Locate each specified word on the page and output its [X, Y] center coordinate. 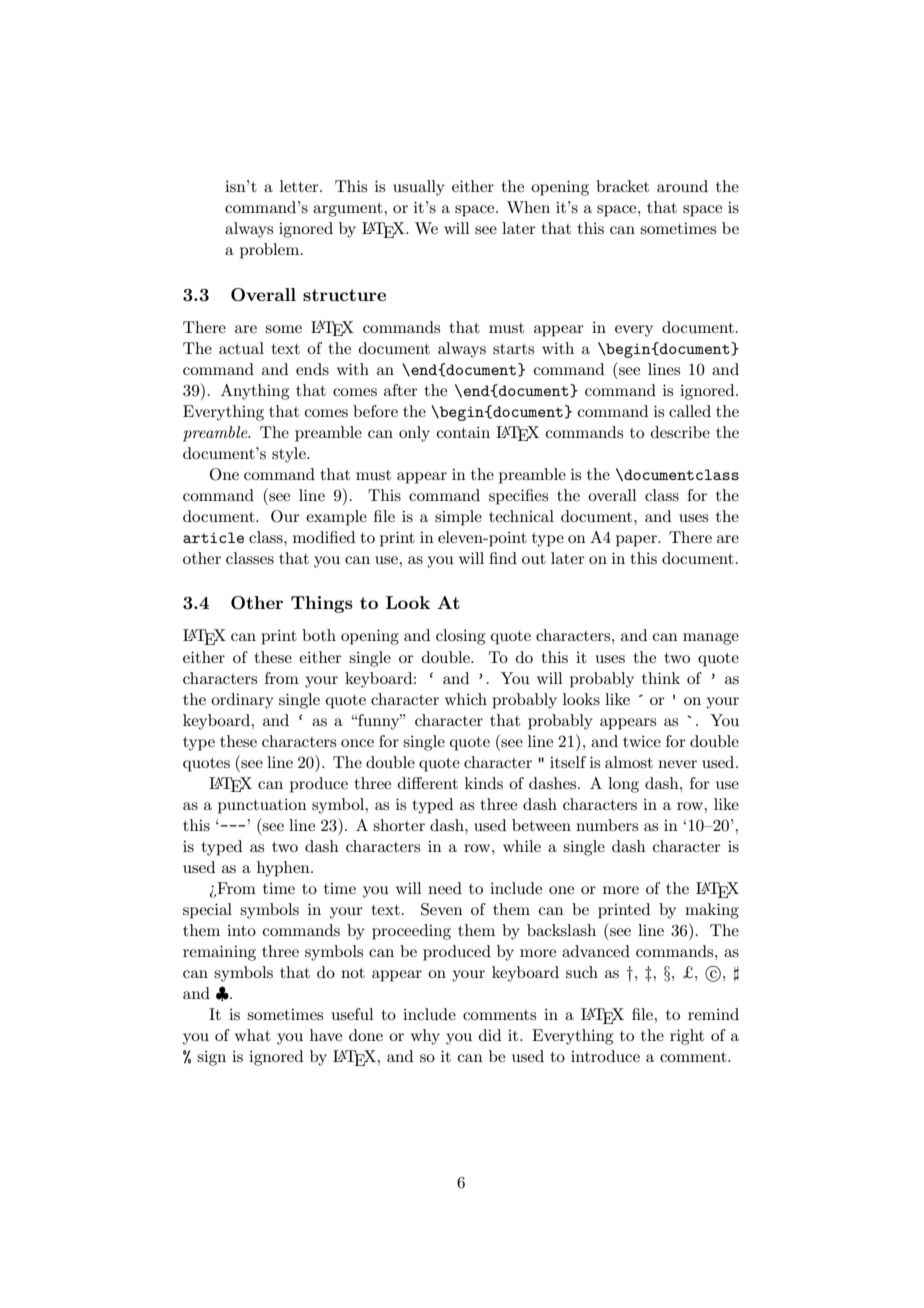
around [682, 186]
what [253, 1035]
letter [300, 186]
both [319, 635]
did [490, 1035]
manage [711, 639]
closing [460, 637]
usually [419, 188]
